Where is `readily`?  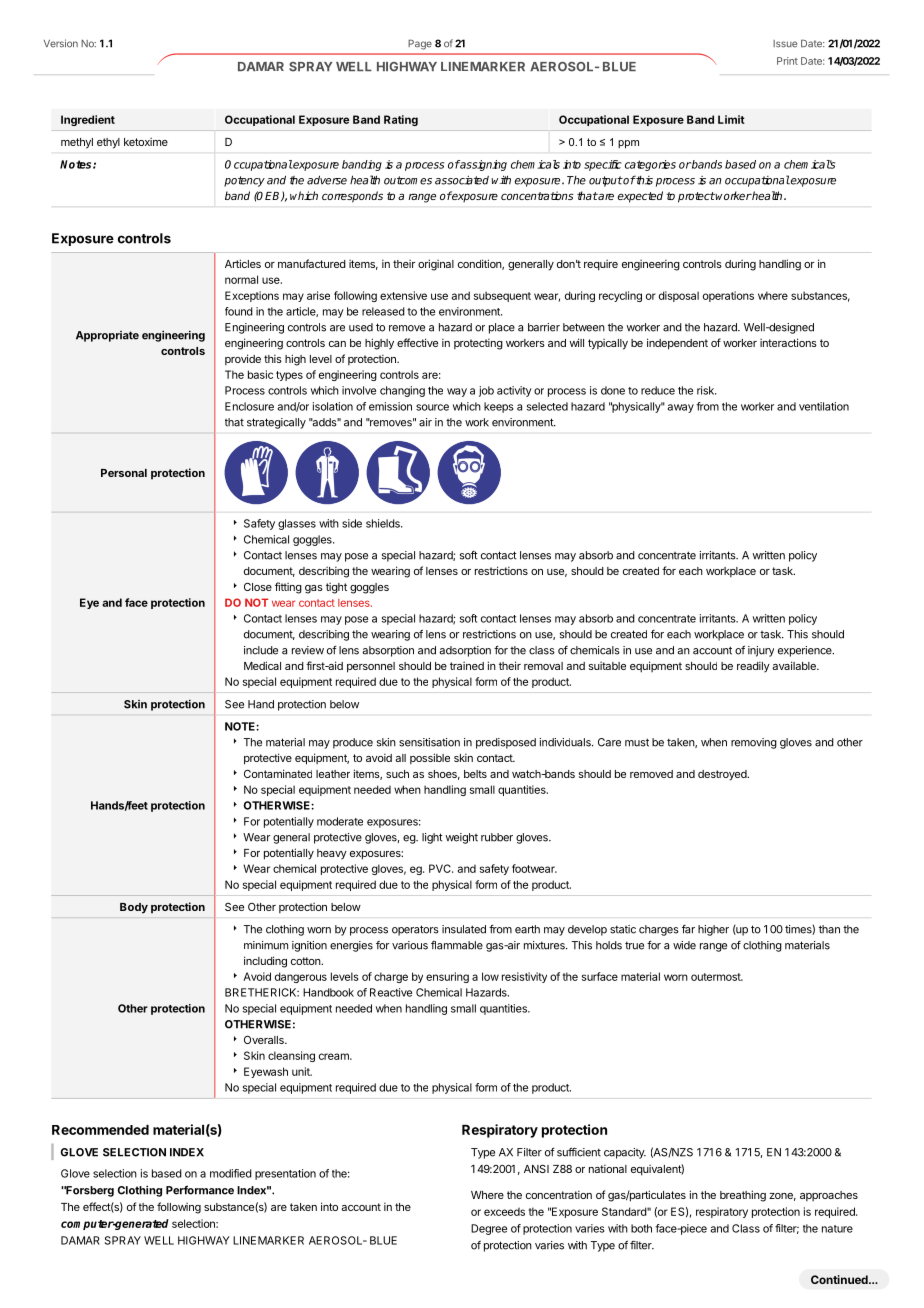 readily is located at coordinates (753, 666).
